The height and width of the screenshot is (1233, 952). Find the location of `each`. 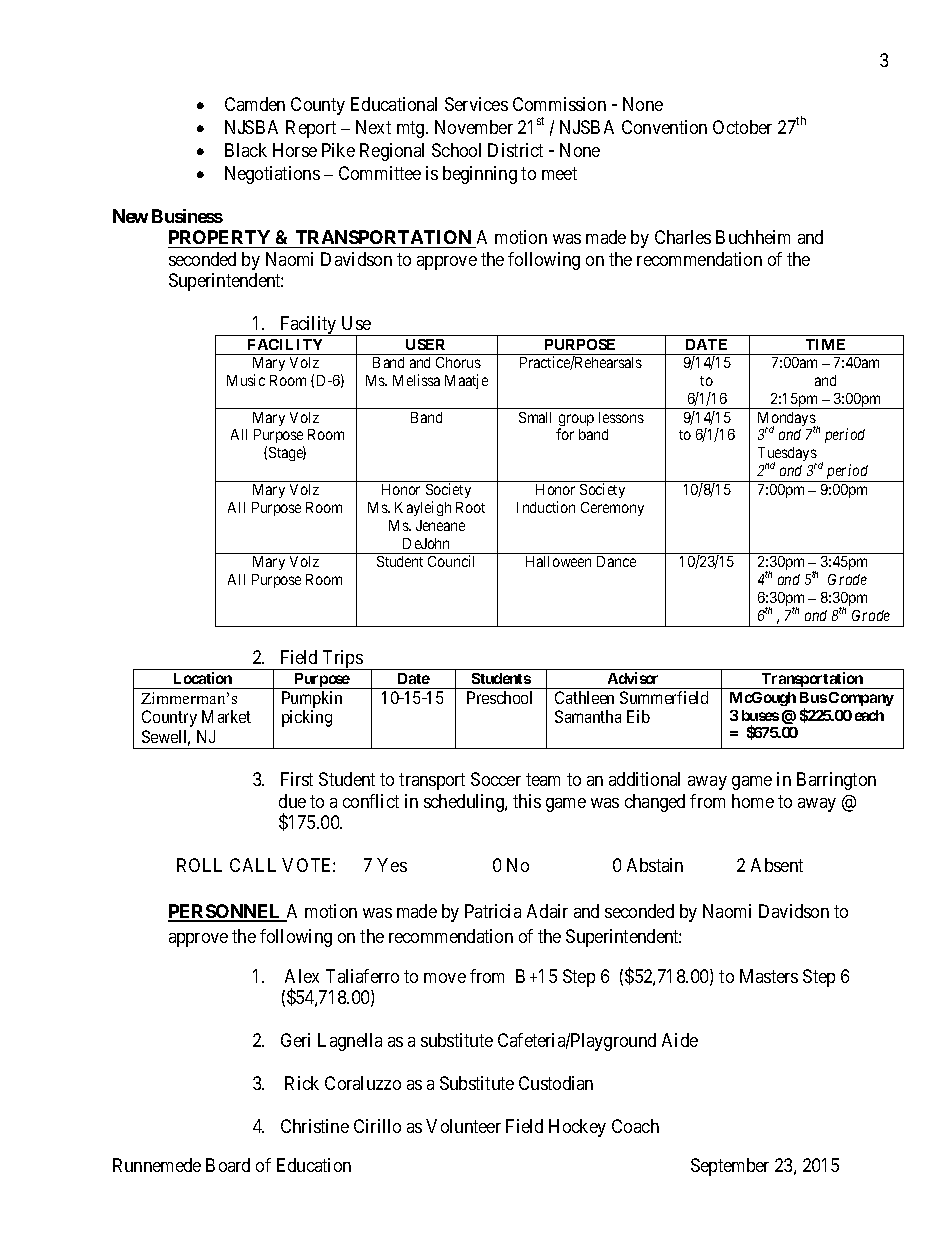

each is located at coordinates (869, 715).
